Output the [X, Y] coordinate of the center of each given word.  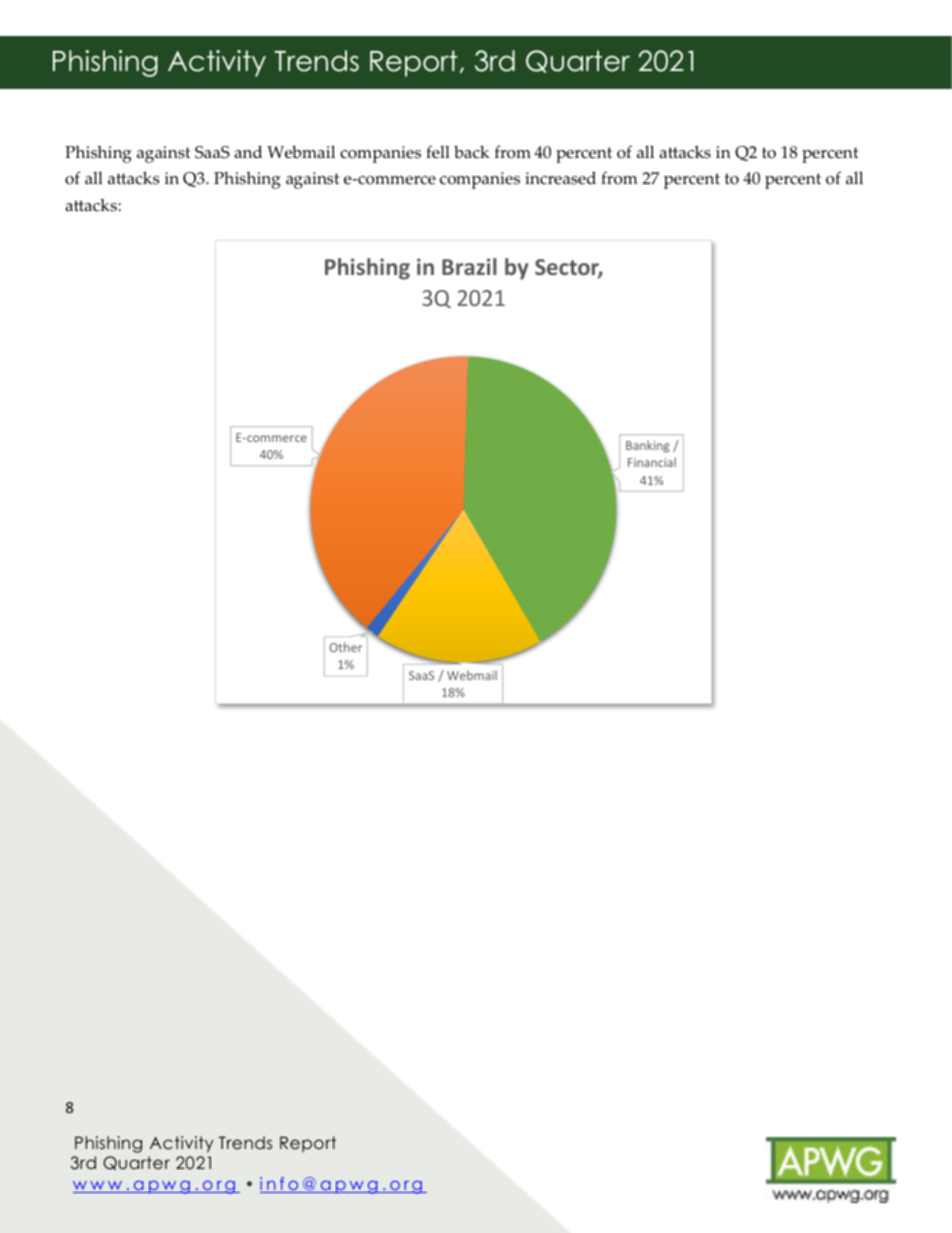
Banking [648, 446]
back [471, 152]
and [248, 151]
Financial [652, 462]
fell [438, 152]
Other [345, 647]
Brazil [469, 266]
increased [560, 178]
